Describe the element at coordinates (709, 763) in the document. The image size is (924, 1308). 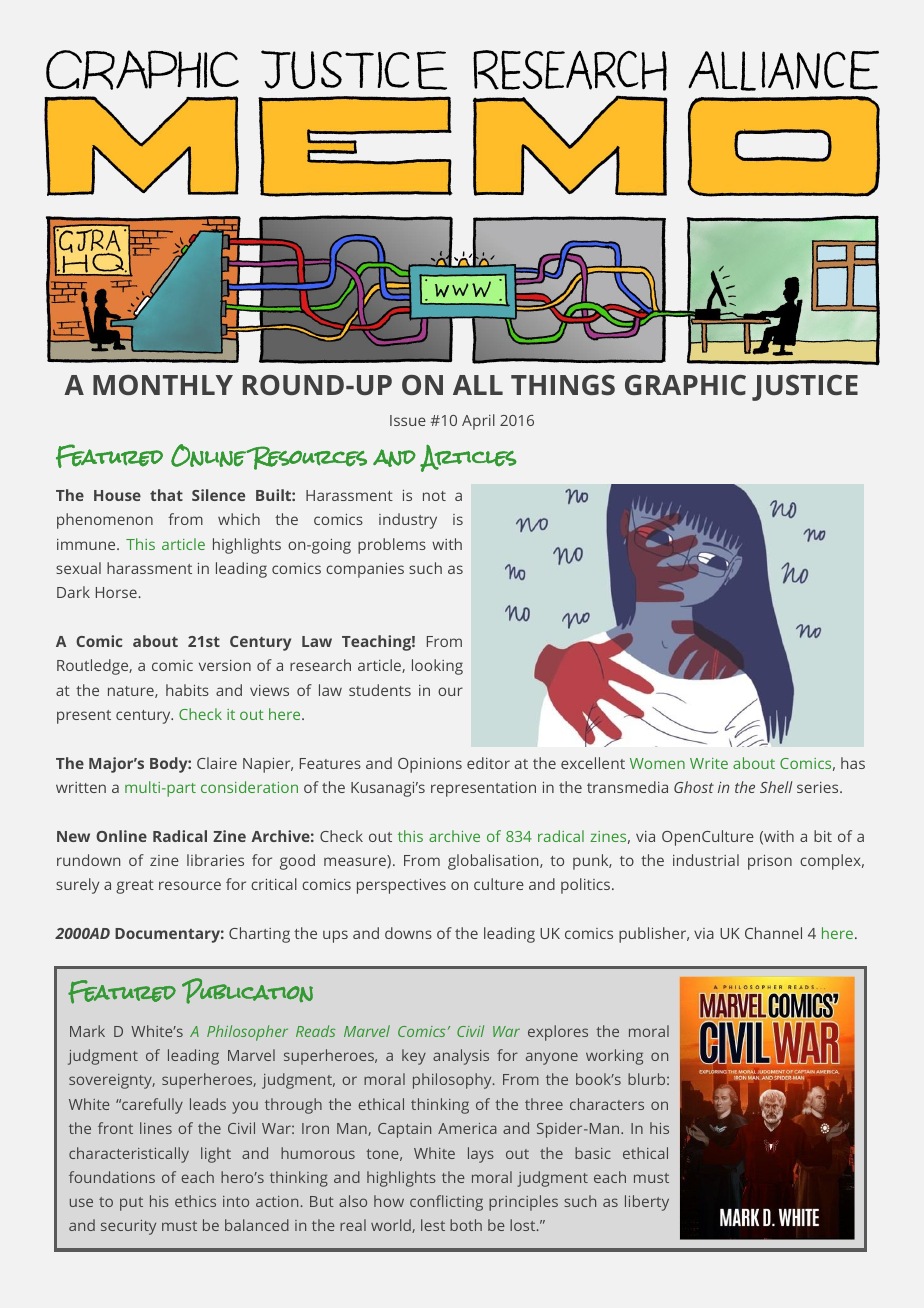
I see `Write` at that location.
